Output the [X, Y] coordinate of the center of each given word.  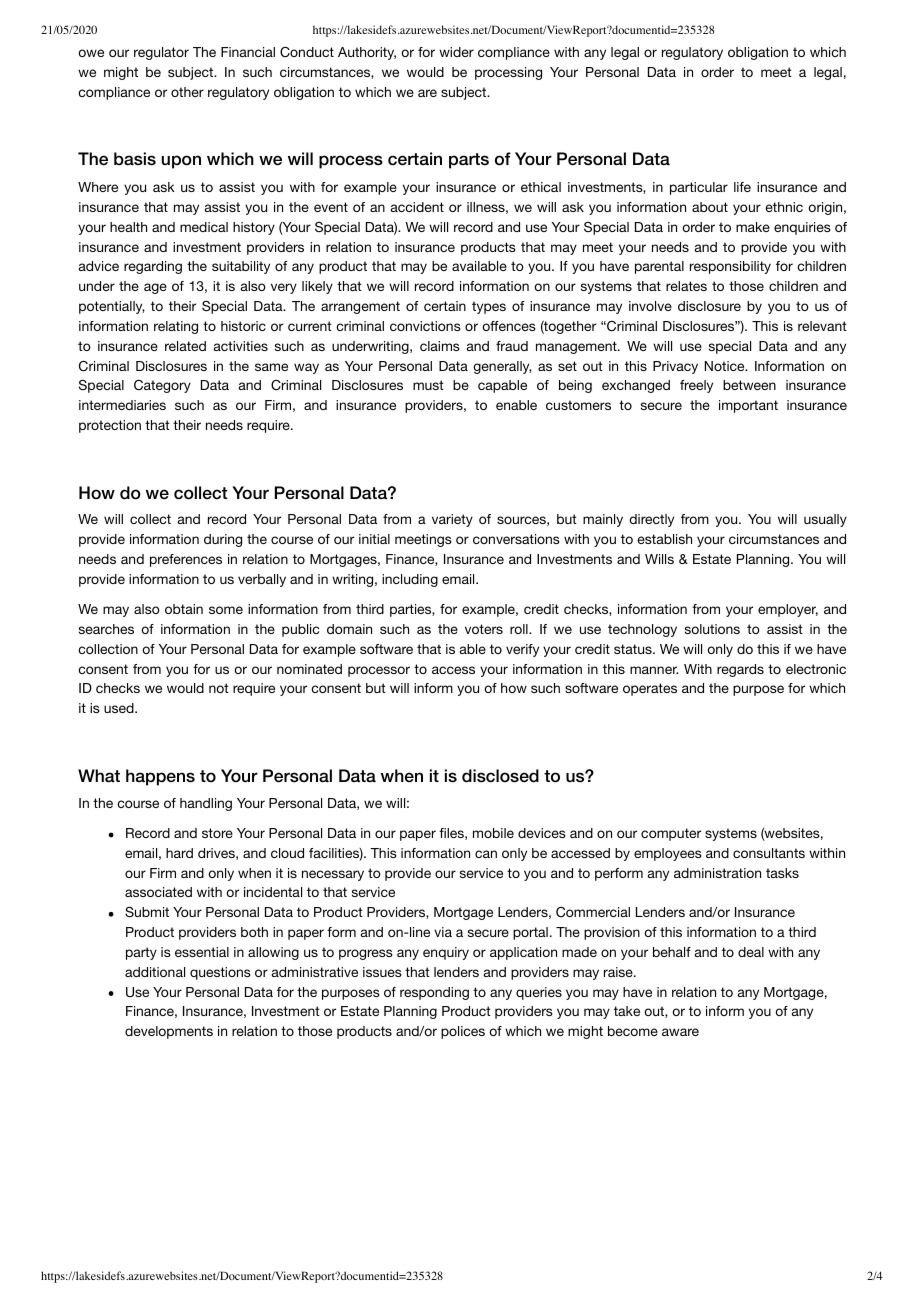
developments [169, 1032]
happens [160, 777]
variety [452, 520]
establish [664, 539]
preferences [186, 560]
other [187, 92]
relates [686, 286]
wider [456, 52]
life [742, 187]
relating [176, 327]
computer [671, 834]
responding [434, 993]
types [489, 307]
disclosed [500, 776]
